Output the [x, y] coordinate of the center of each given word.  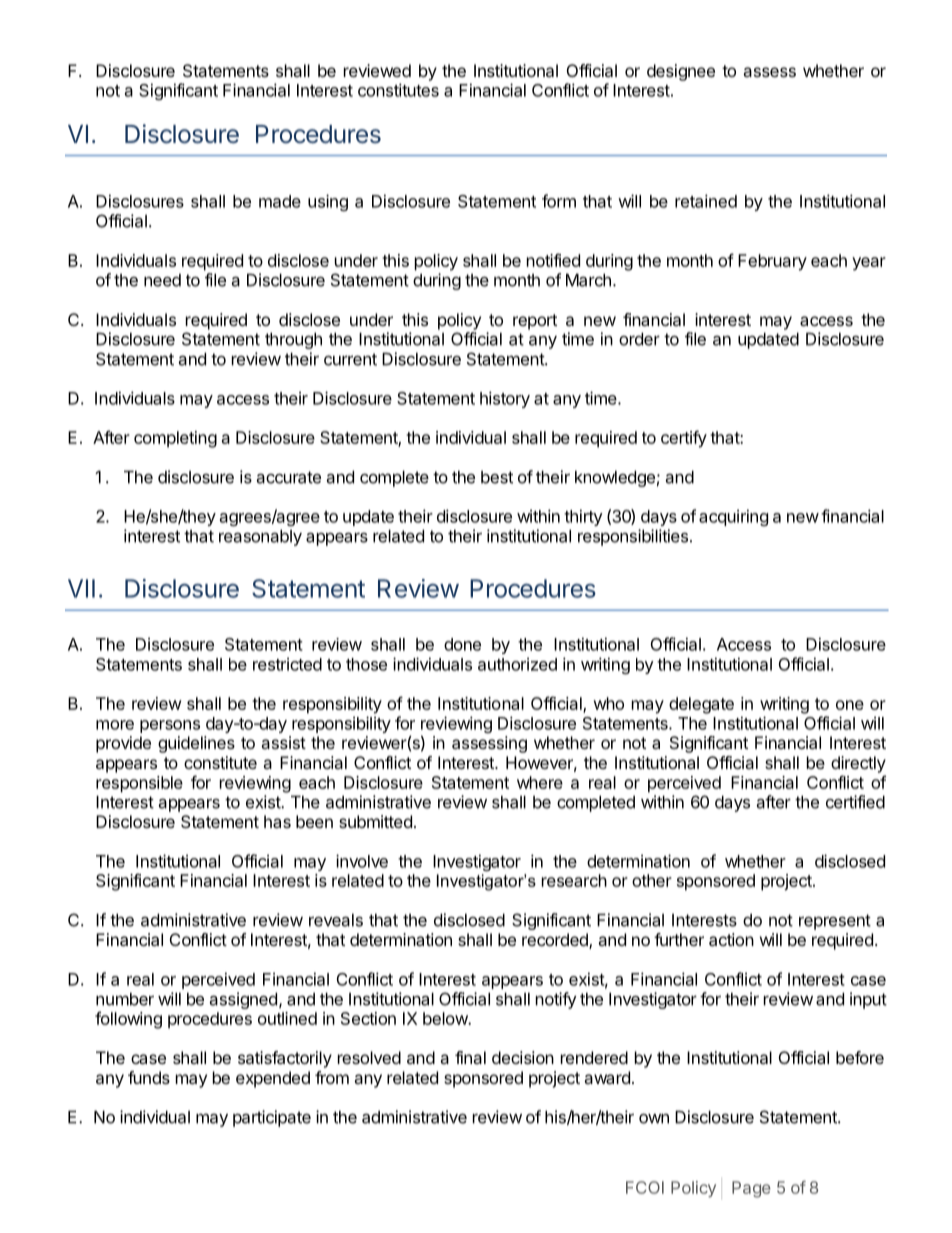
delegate [701, 705]
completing [175, 439]
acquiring [733, 517]
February [772, 262]
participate [272, 1118]
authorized [517, 664]
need [162, 280]
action [731, 939]
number [125, 999]
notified [553, 260]
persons [170, 726]
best [497, 477]
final [470, 1057]
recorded [556, 941]
